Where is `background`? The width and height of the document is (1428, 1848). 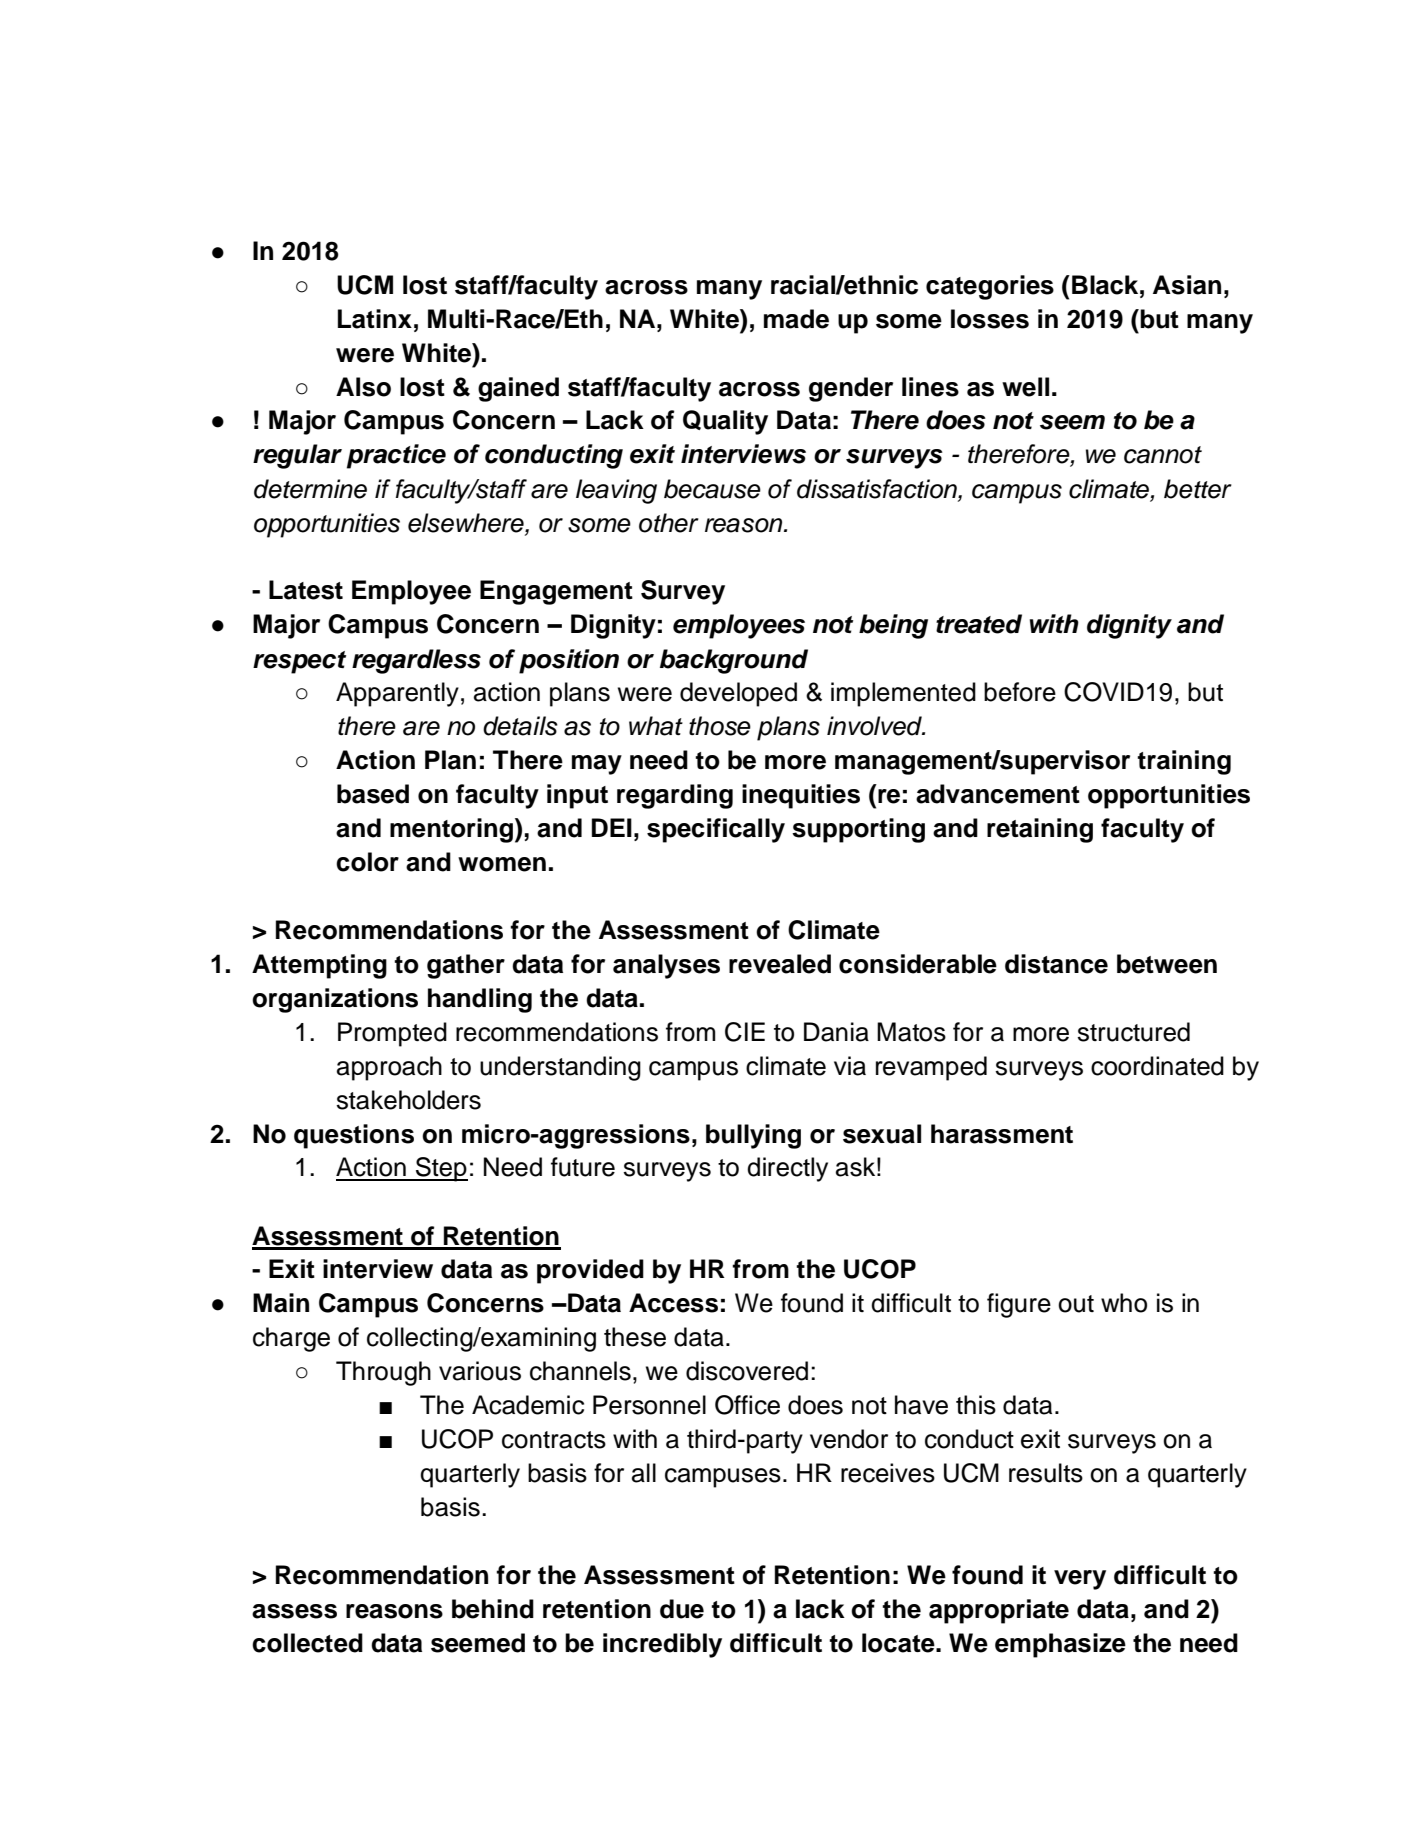
background is located at coordinates (734, 661).
